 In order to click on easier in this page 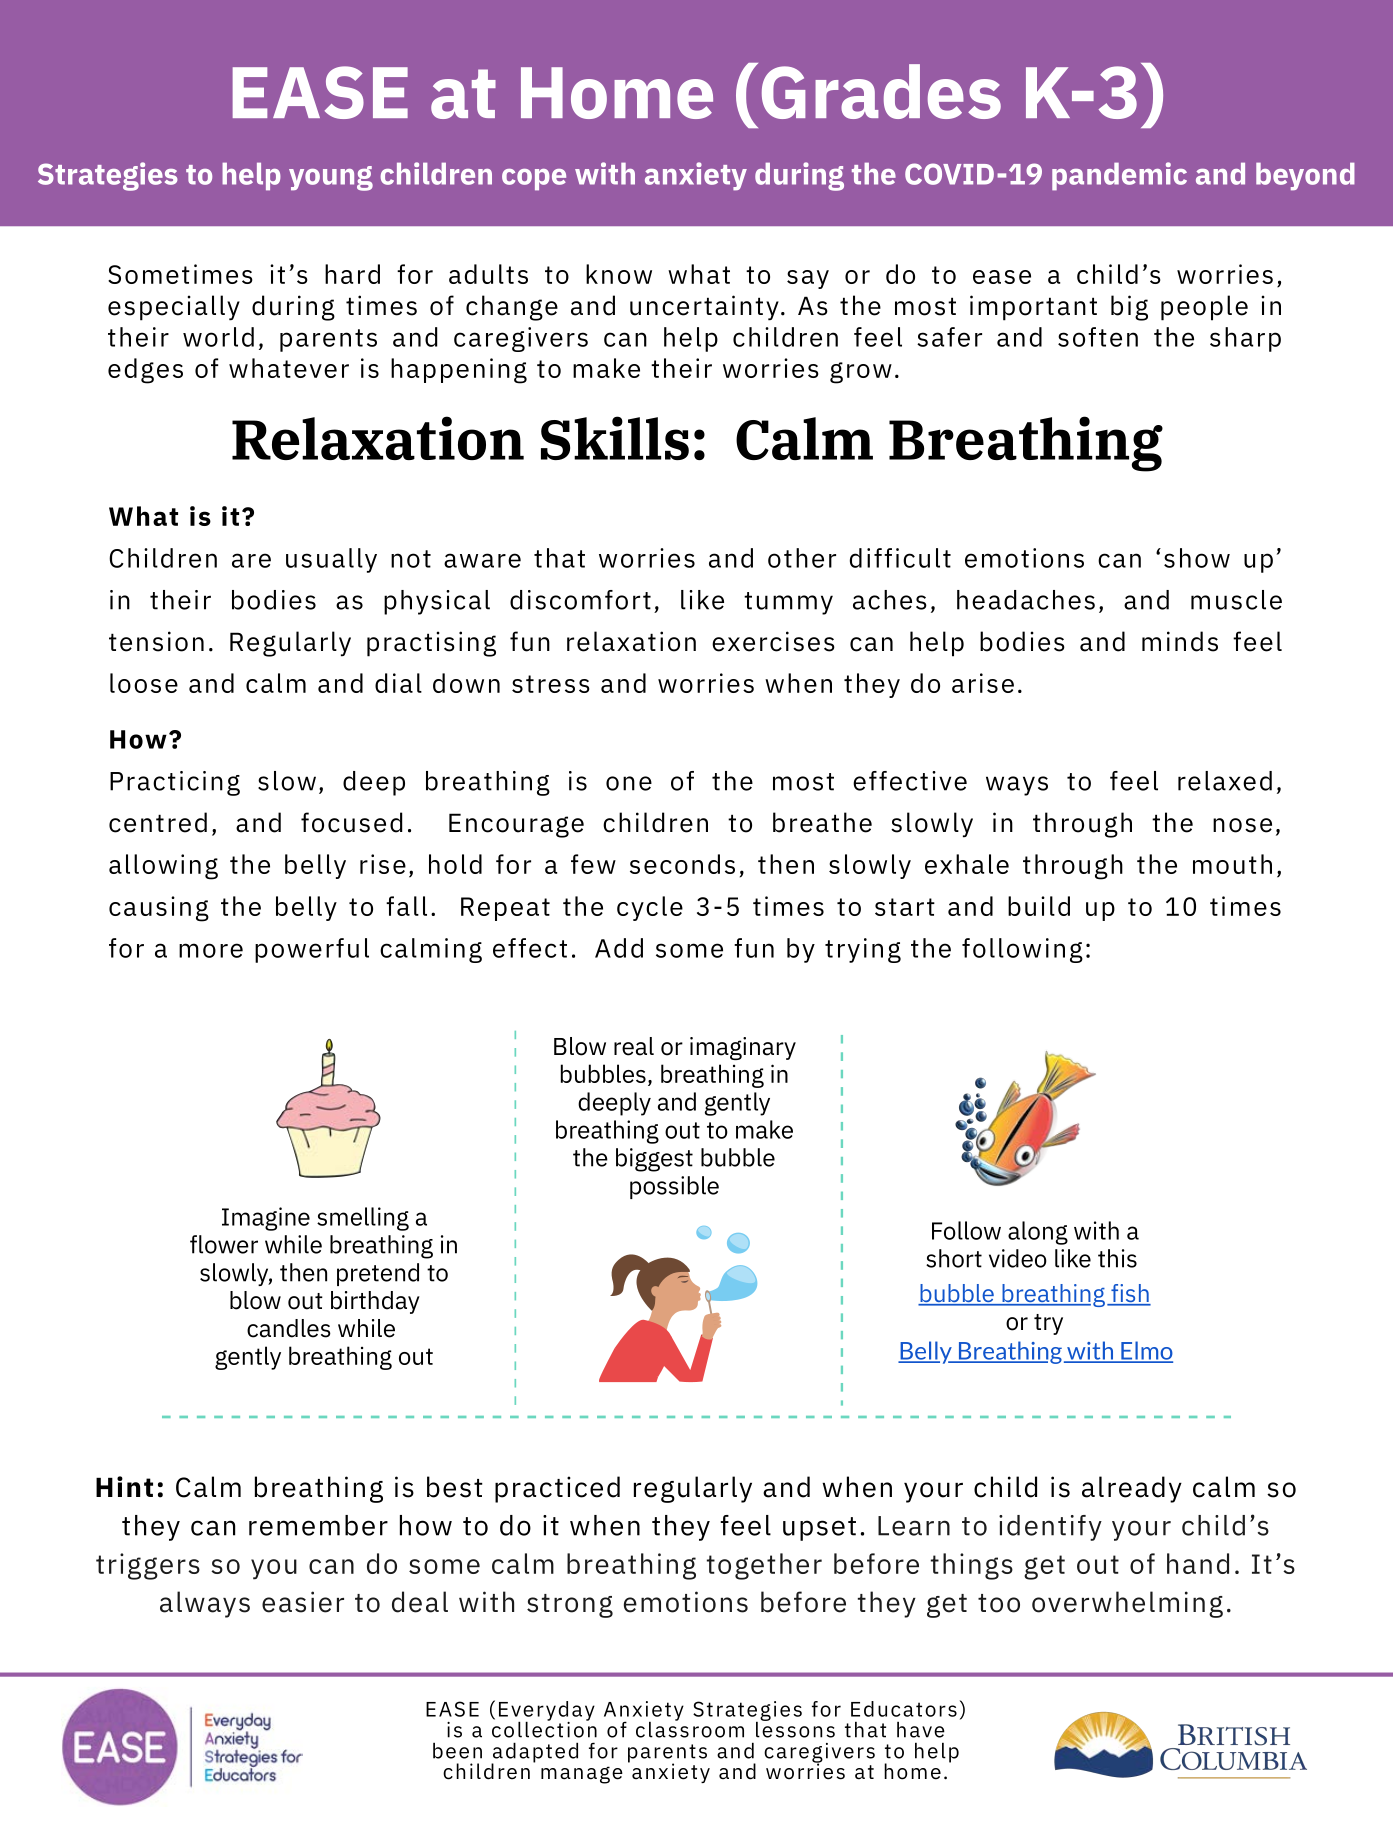, I will do `click(303, 1602)`.
